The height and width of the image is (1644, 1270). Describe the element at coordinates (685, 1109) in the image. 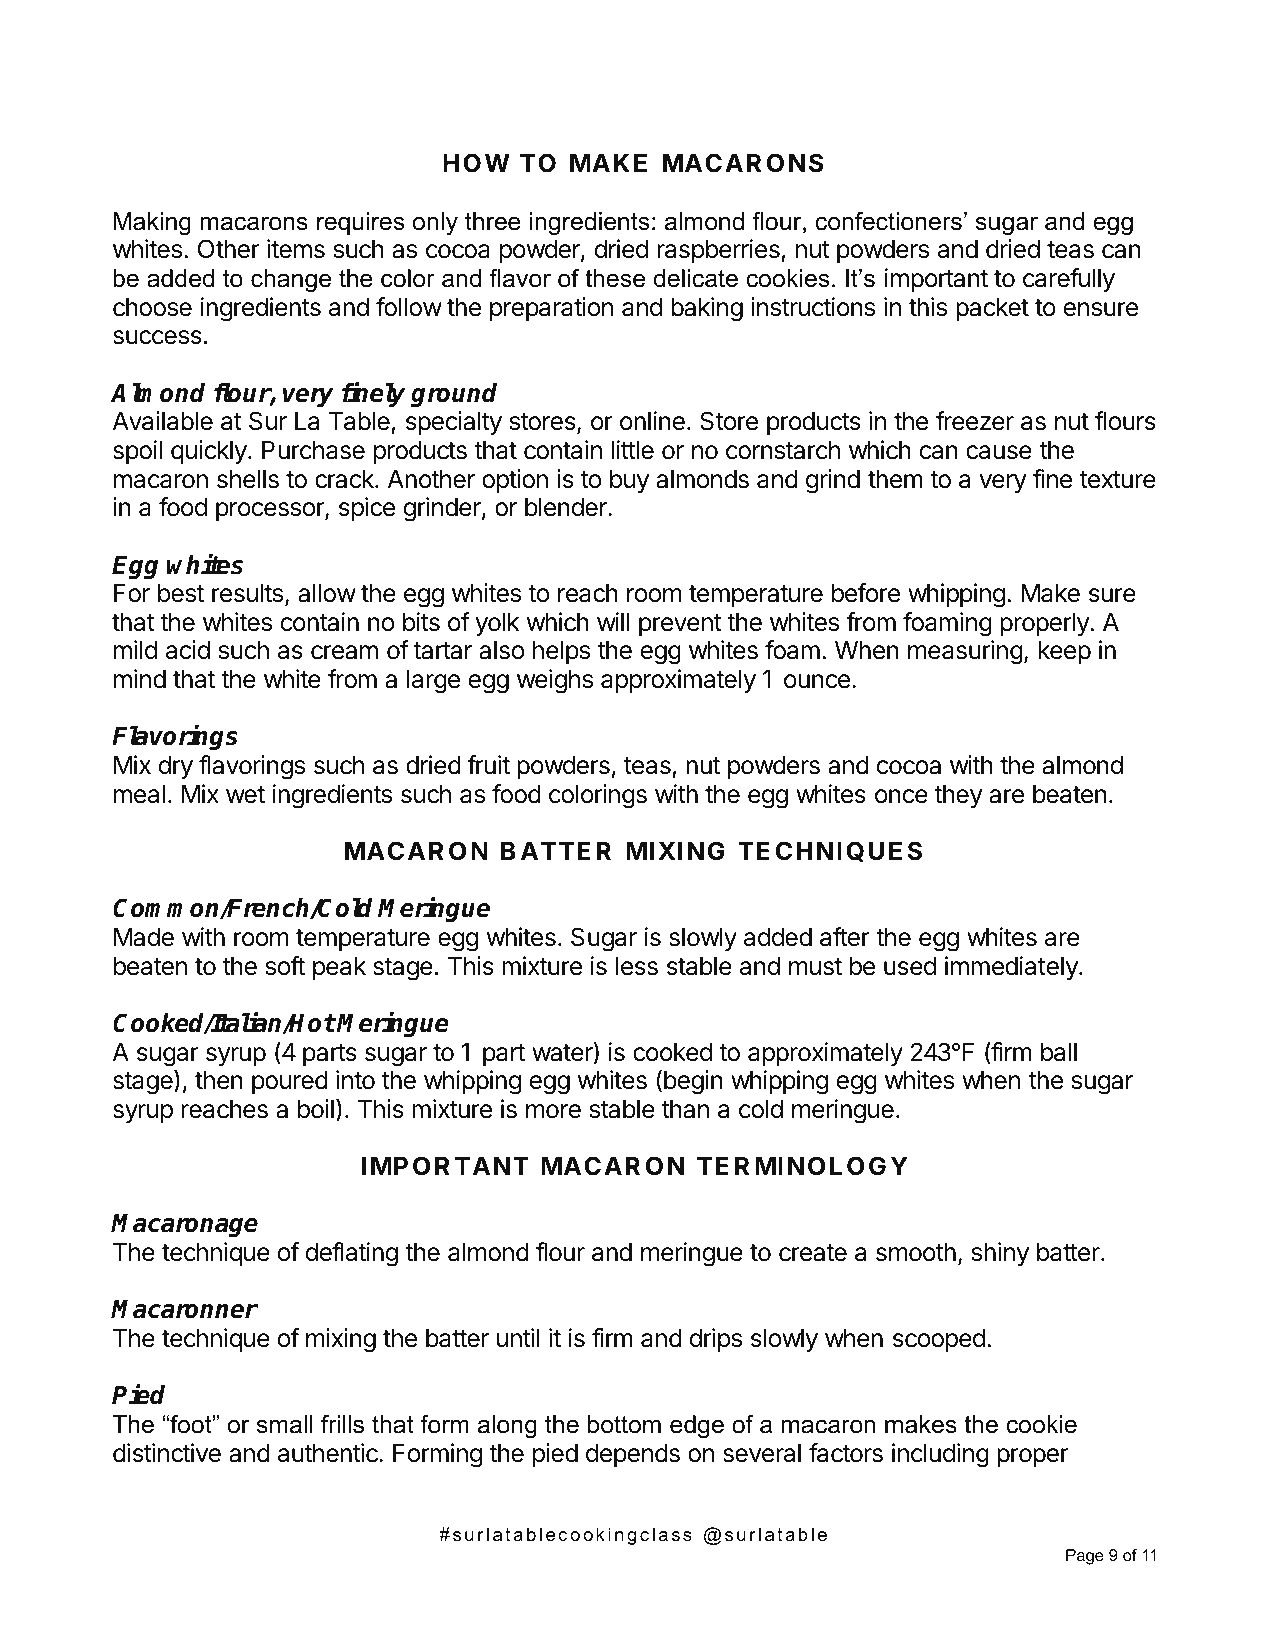

I see `than` at that location.
